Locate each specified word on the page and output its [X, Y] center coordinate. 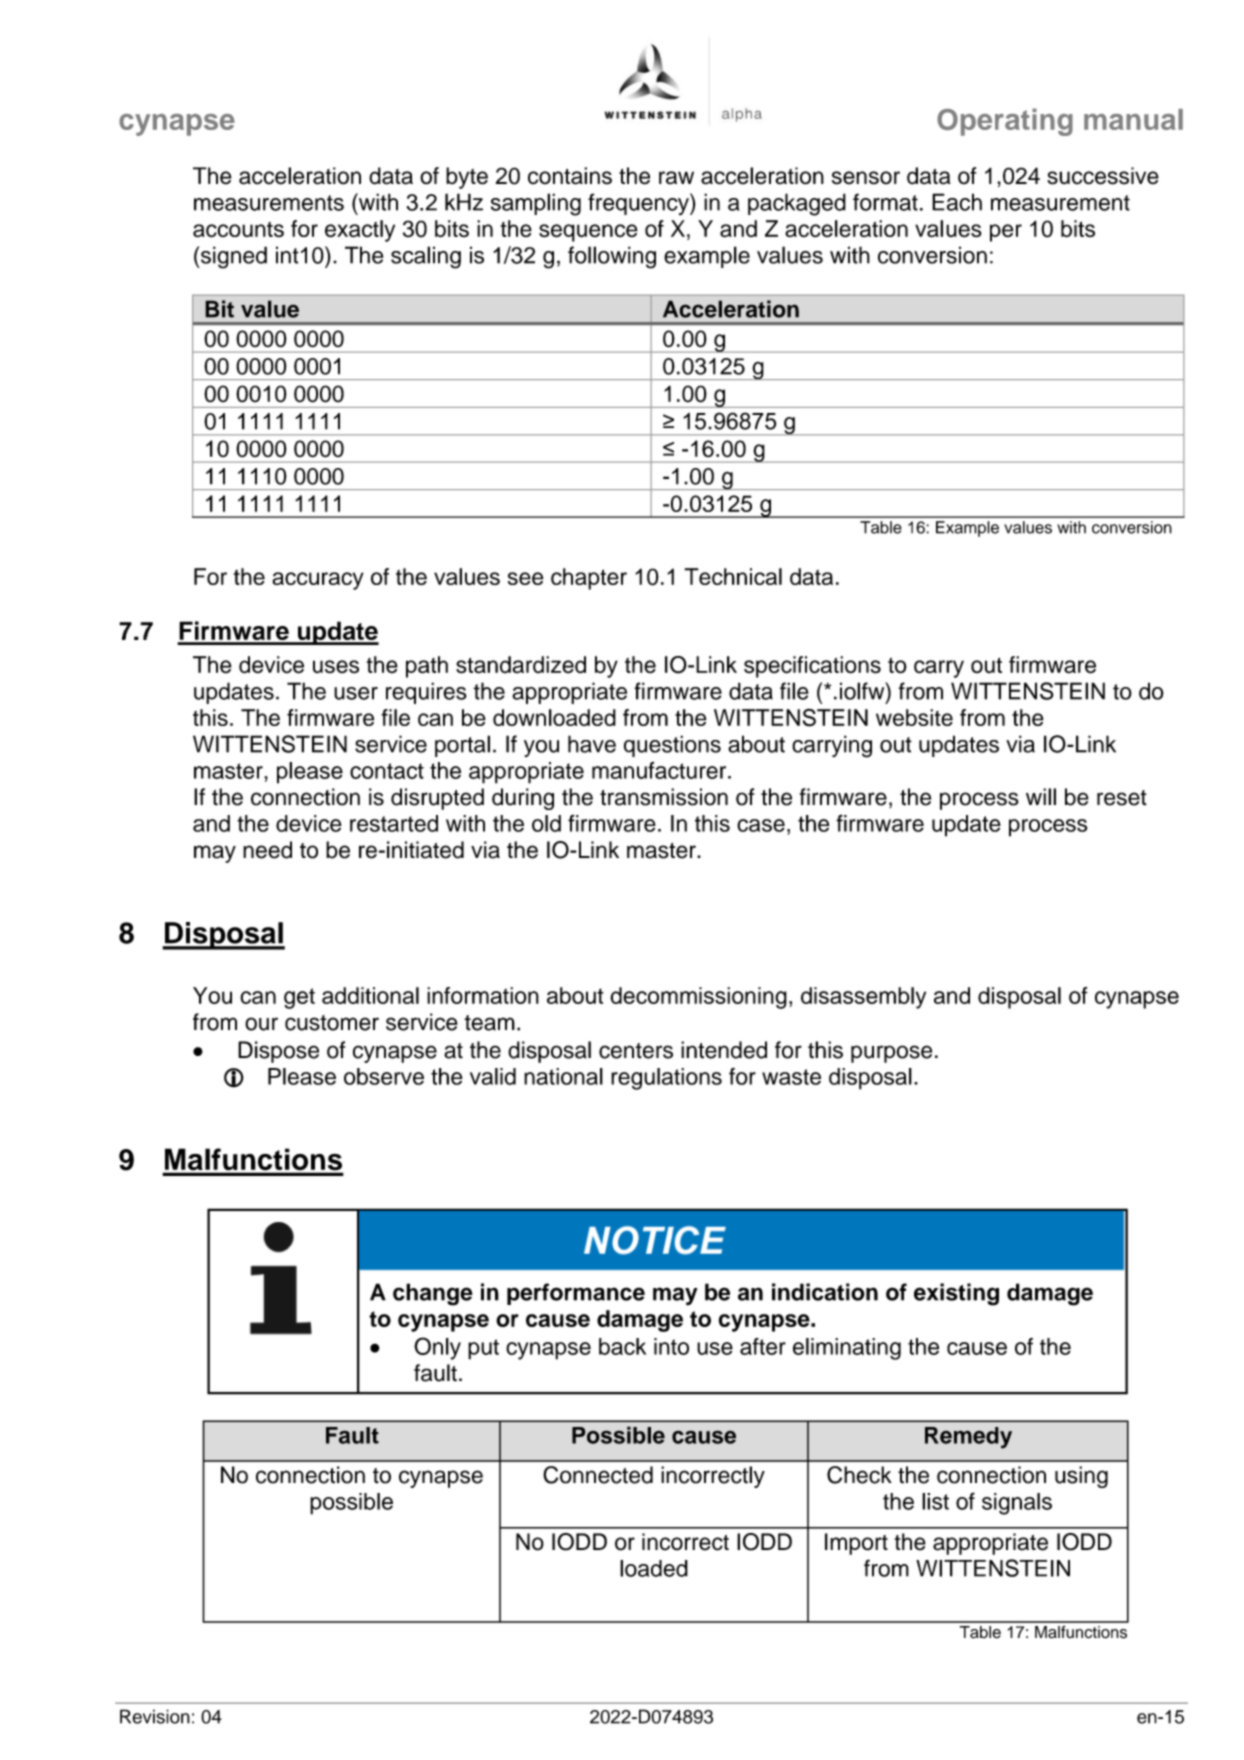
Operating [1005, 122]
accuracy [318, 581]
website [914, 717]
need [267, 850]
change [433, 1294]
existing [956, 1294]
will [1041, 796]
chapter [589, 579]
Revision [155, 1716]
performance [576, 1294]
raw [676, 178]
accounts [238, 230]
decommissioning [698, 998]
